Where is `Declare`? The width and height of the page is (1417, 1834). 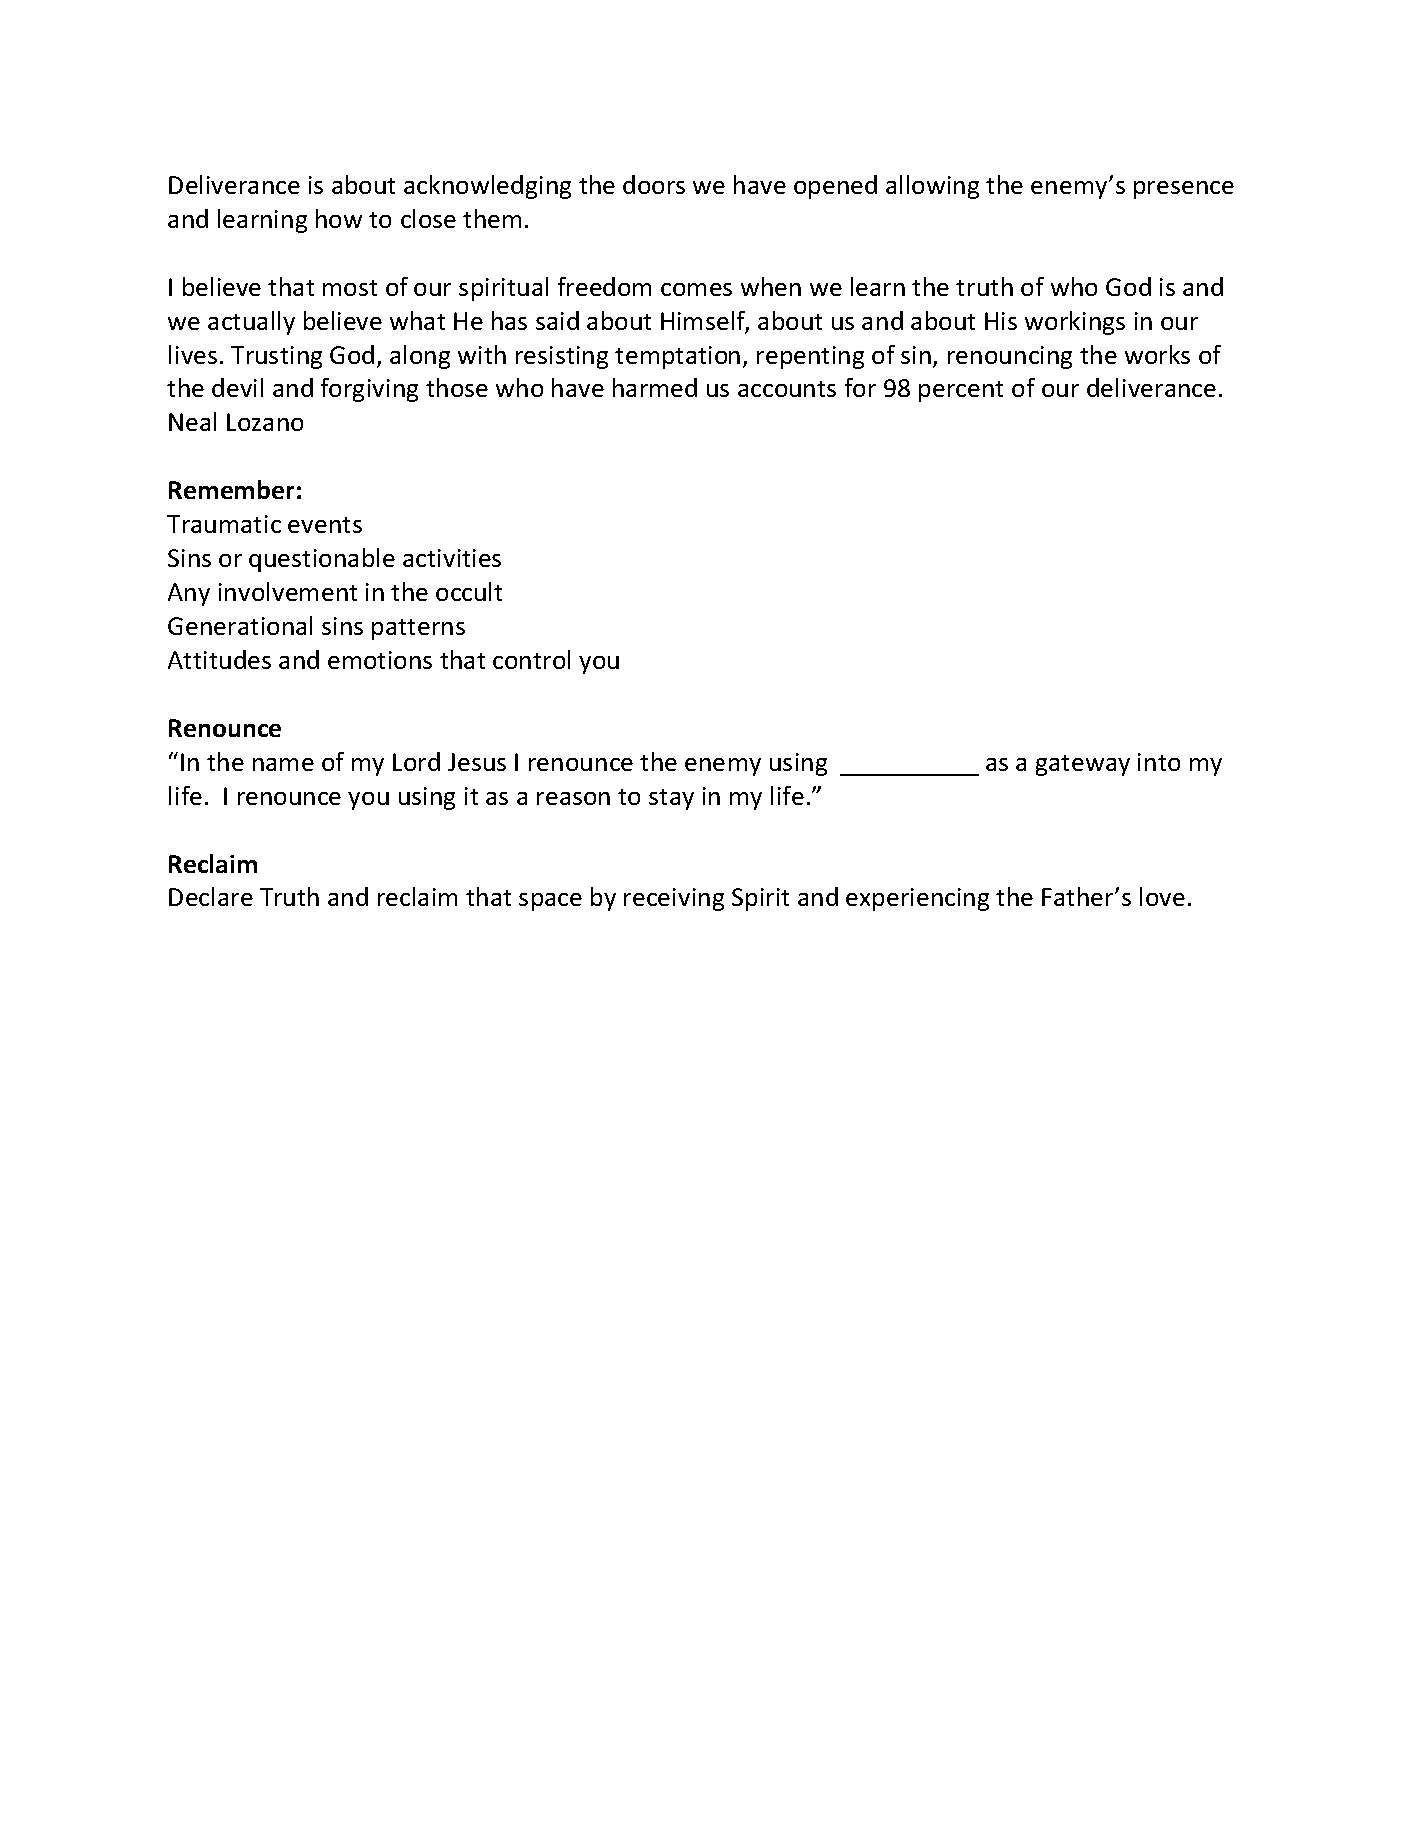
Declare is located at coordinates (211, 896).
